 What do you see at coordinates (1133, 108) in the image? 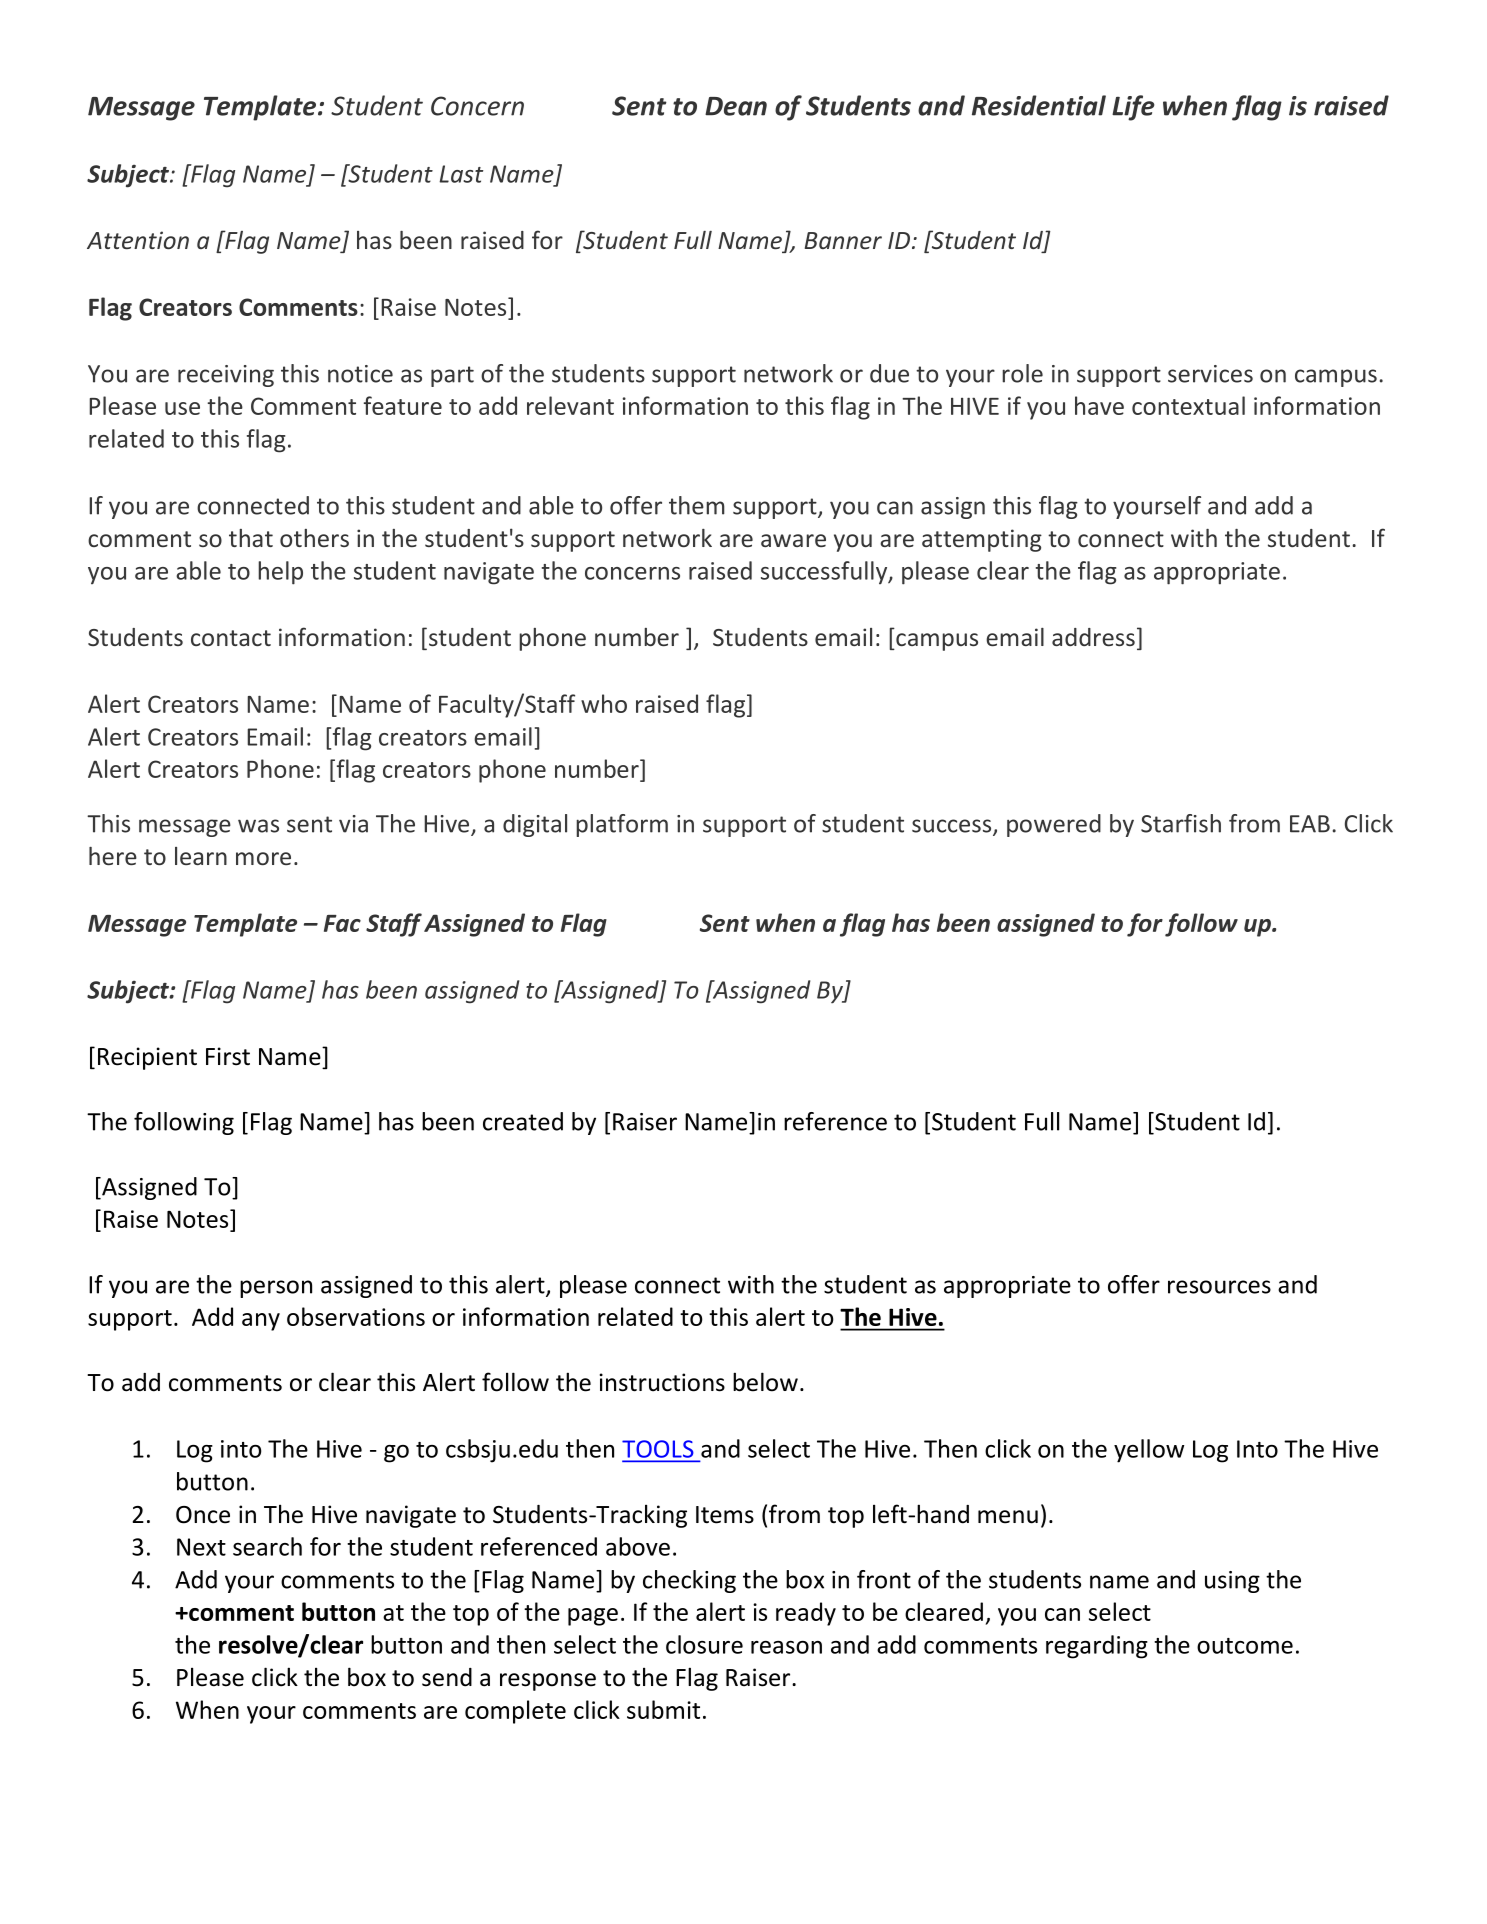
I see `Life` at bounding box center [1133, 108].
